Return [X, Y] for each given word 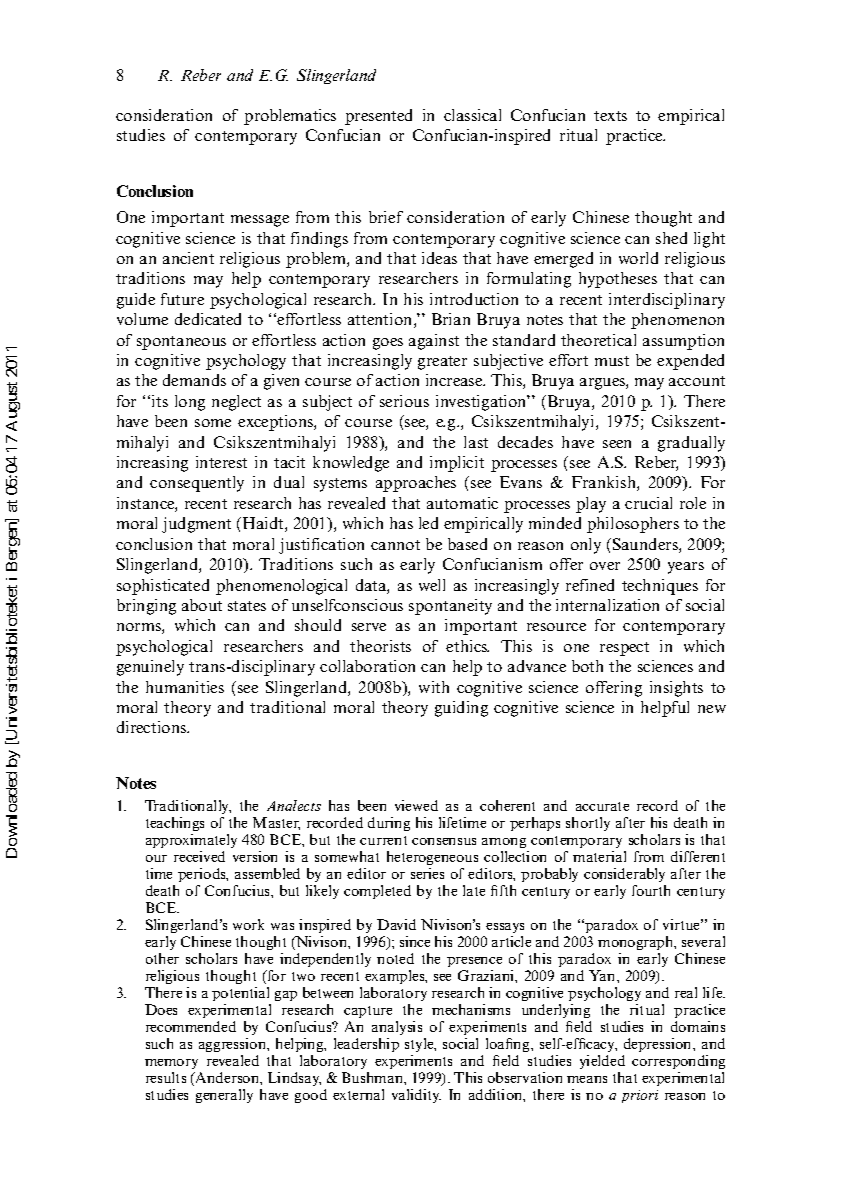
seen [617, 444]
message [260, 221]
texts [610, 116]
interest [221, 462]
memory [173, 1066]
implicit [457, 464]
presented [378, 117]
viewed [416, 805]
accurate [602, 806]
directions [153, 727]
